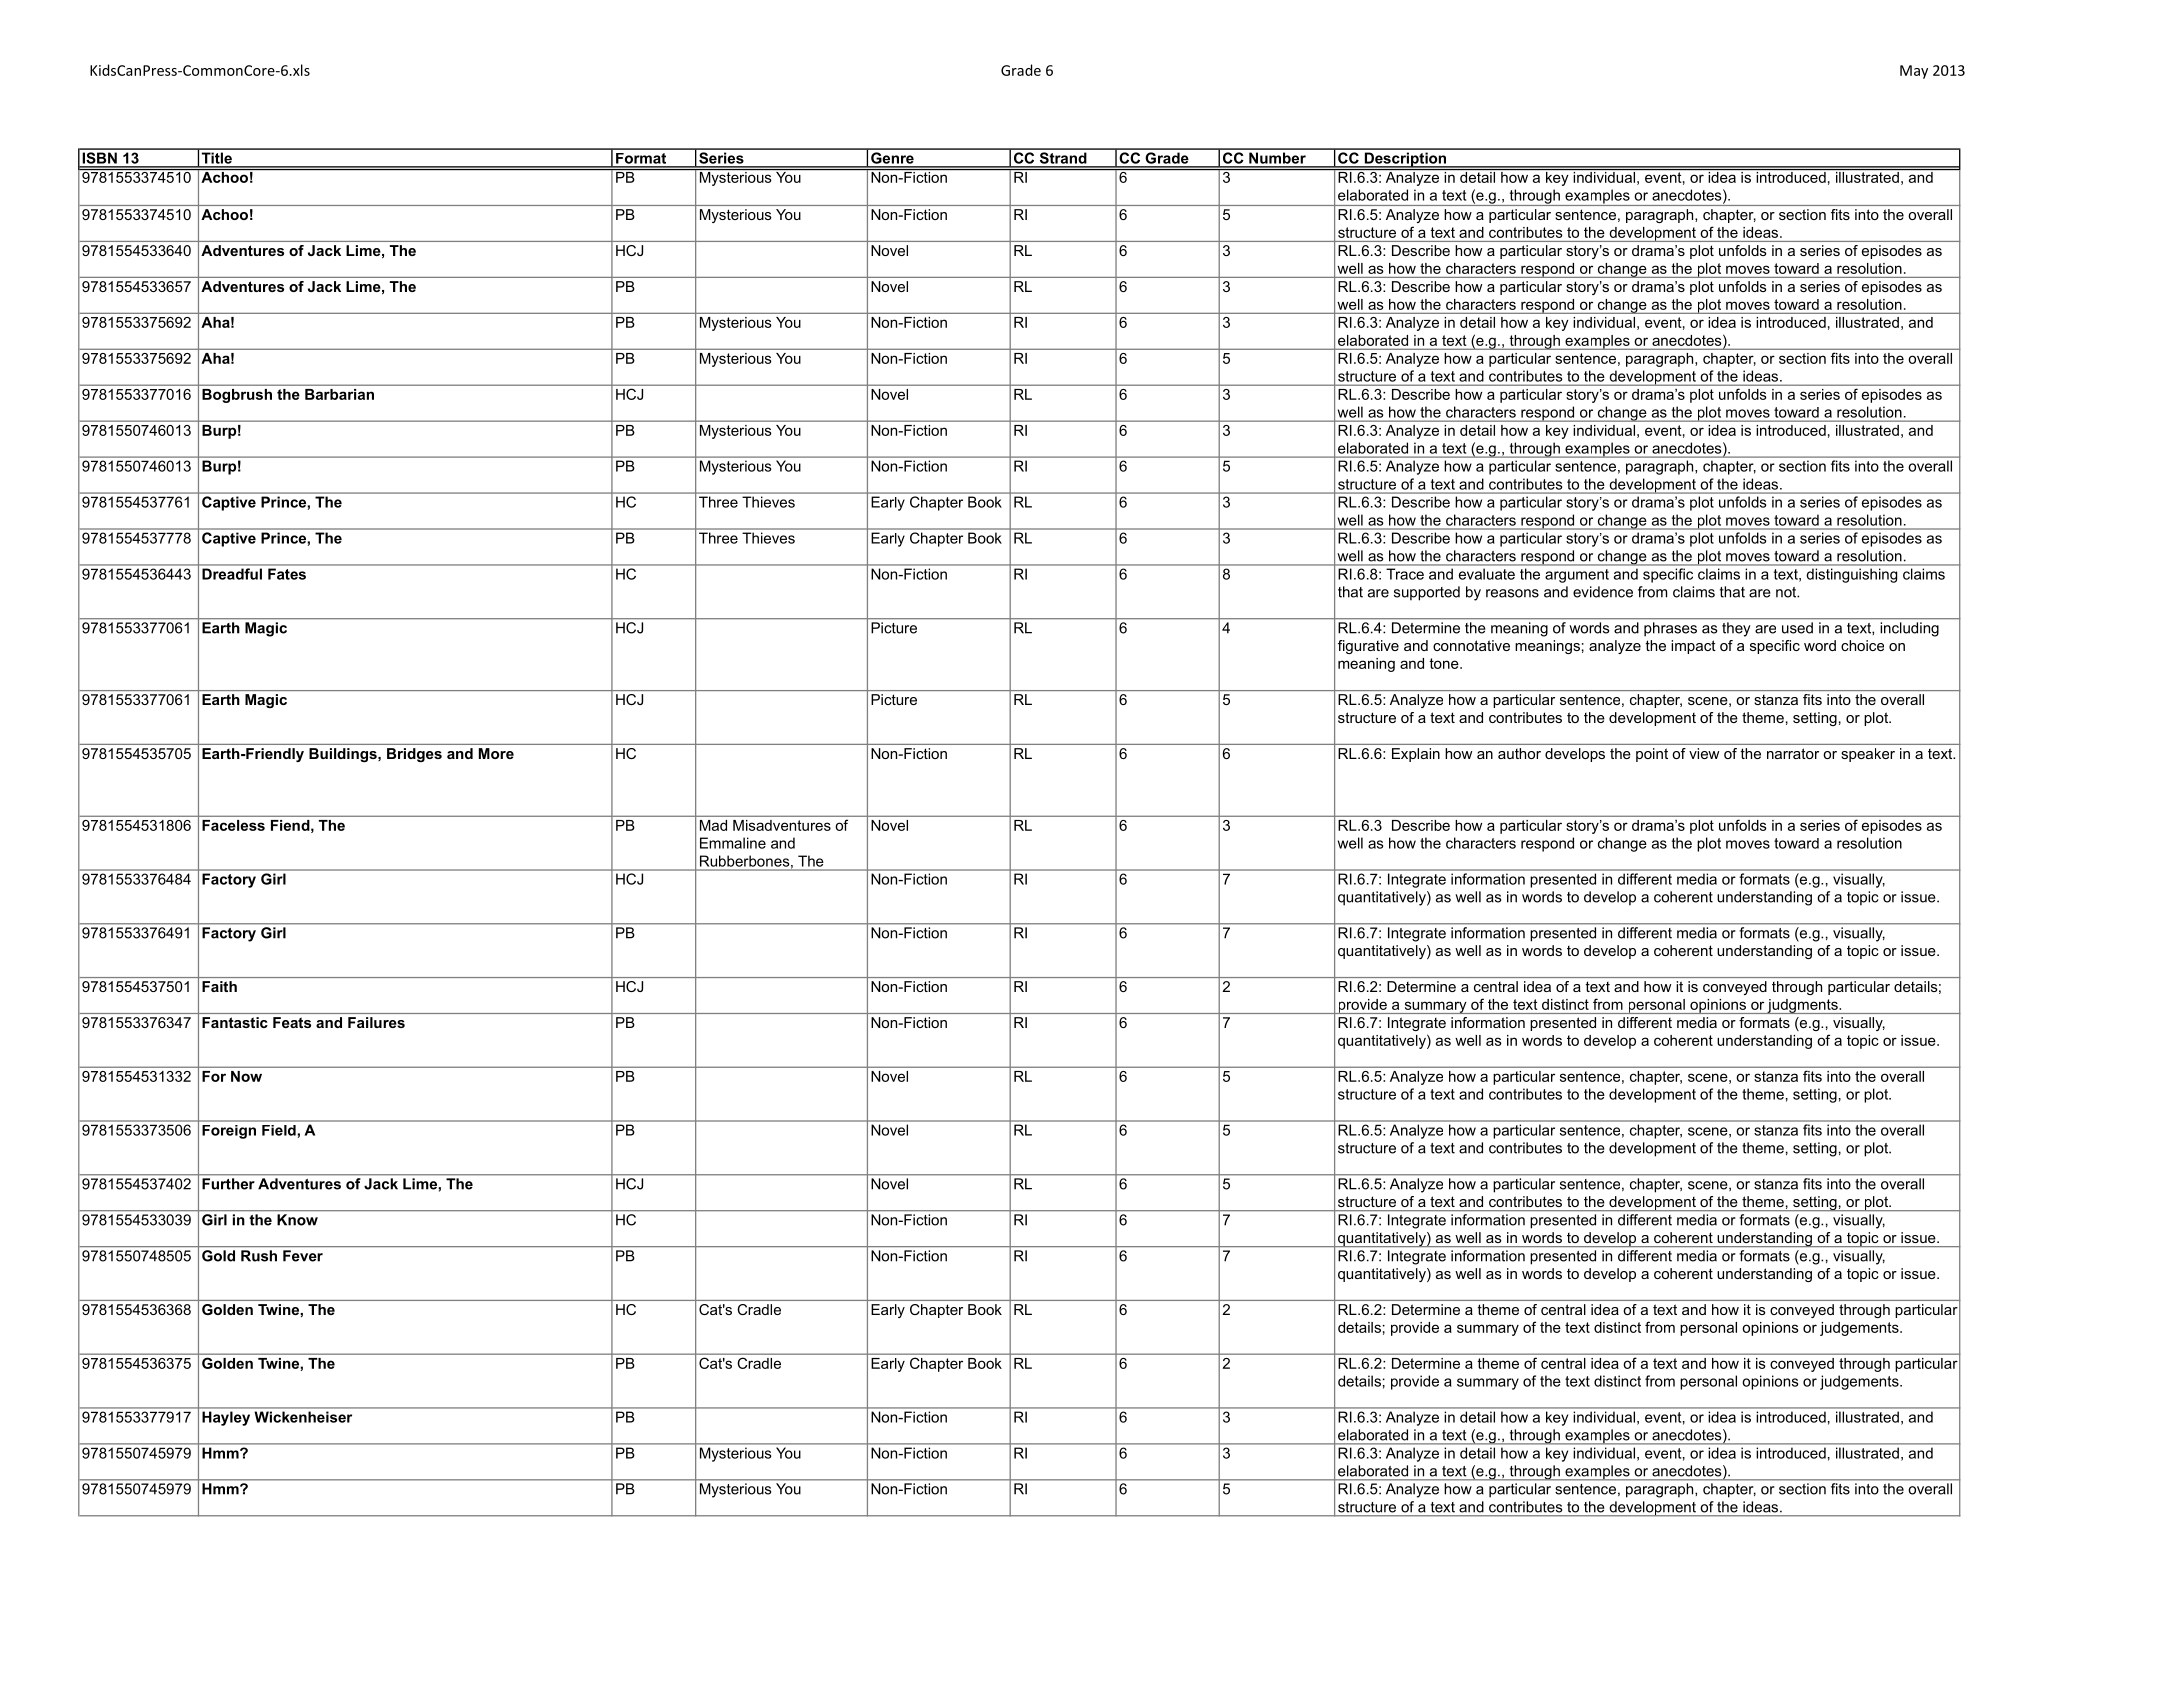 The image size is (2176, 1682). Describe the element at coordinates (339, 394) in the document. I see `Barbarian` at that location.
